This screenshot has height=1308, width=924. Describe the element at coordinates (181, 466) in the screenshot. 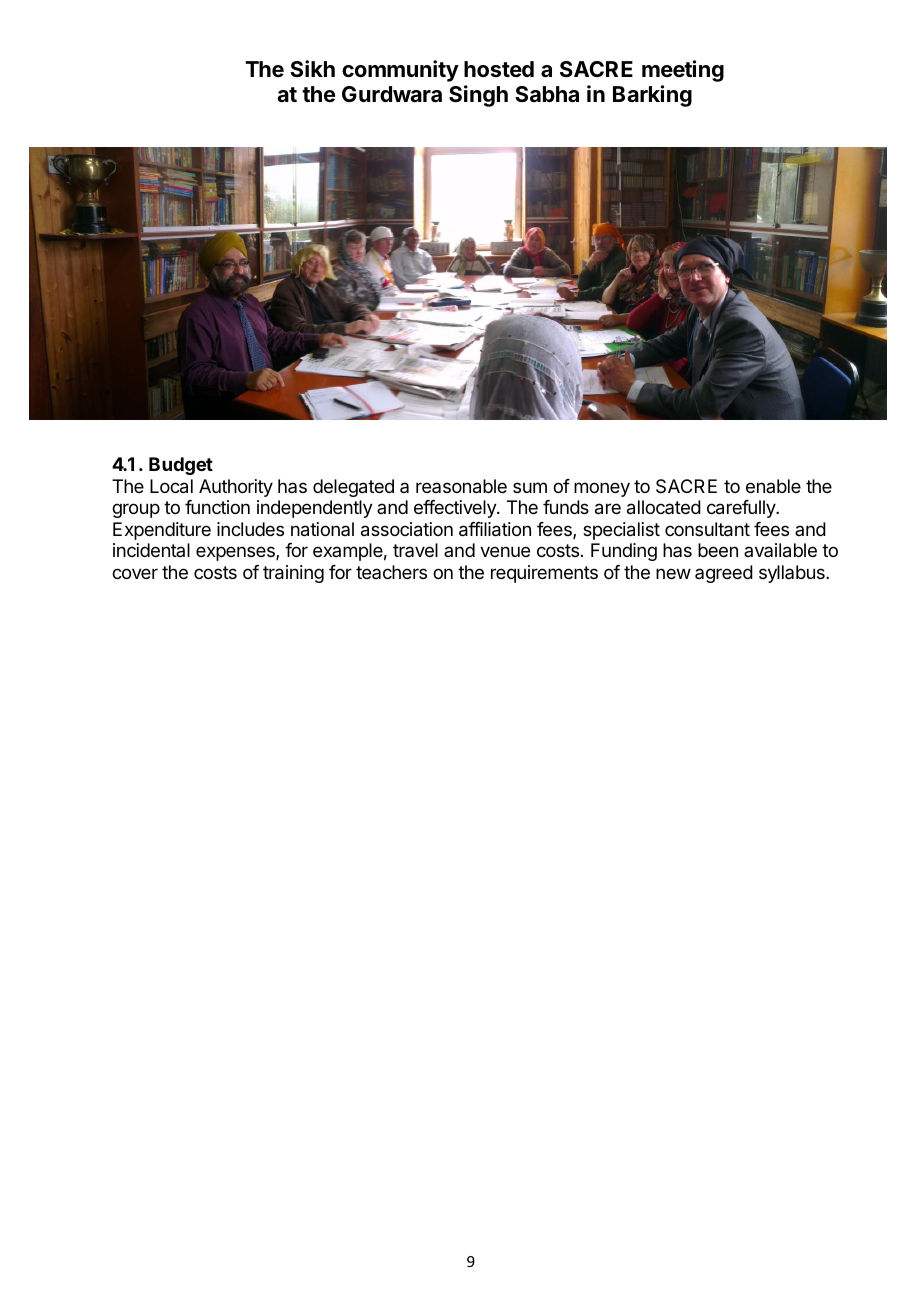

I see `Budget` at that location.
